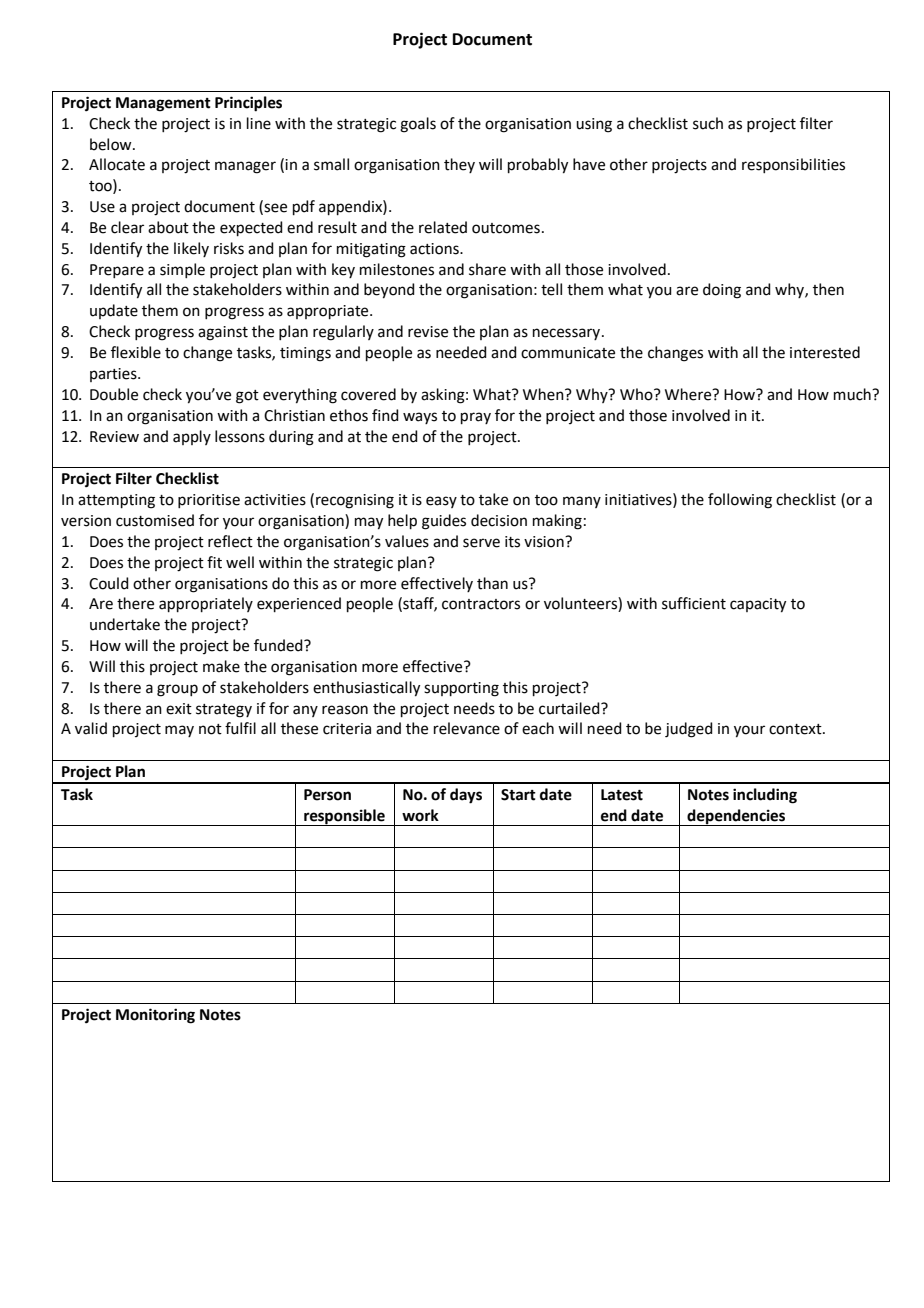 The width and height of the image is (924, 1308). Describe the element at coordinates (420, 815) in the image. I see `work` at that location.
